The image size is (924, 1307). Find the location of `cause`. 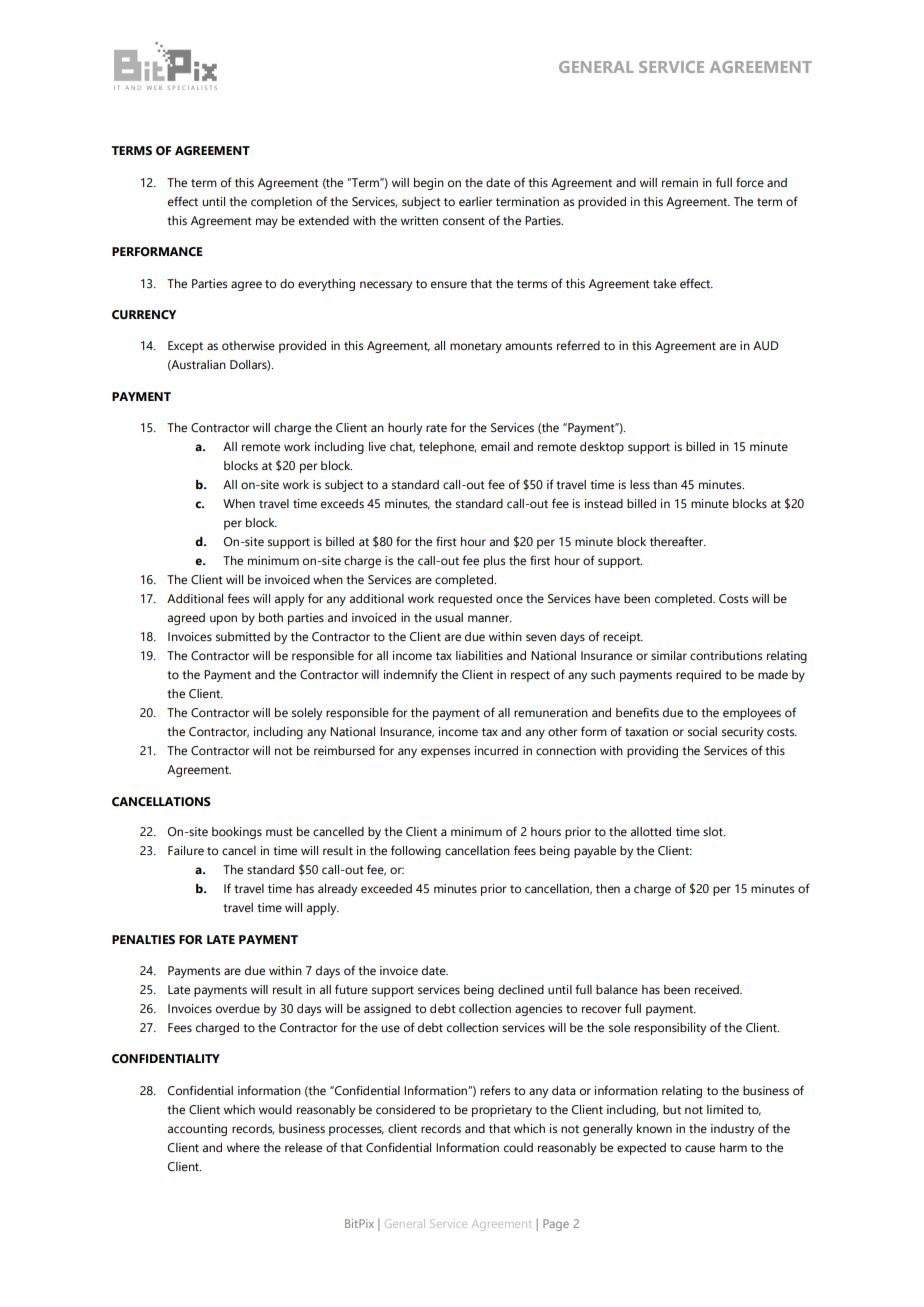

cause is located at coordinates (700, 1148).
